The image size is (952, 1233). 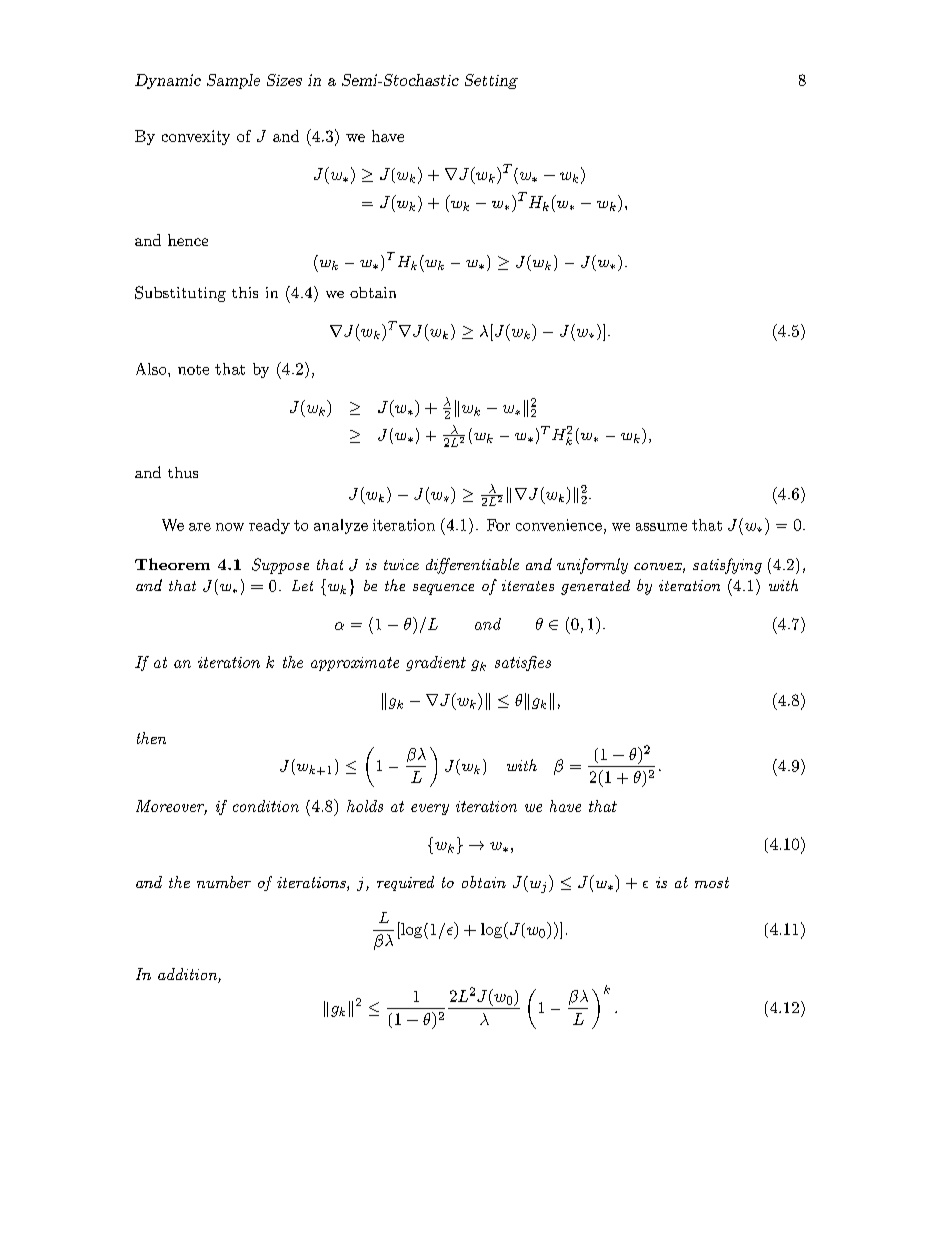 What do you see at coordinates (245, 292) in the screenshot?
I see `this` at bounding box center [245, 292].
